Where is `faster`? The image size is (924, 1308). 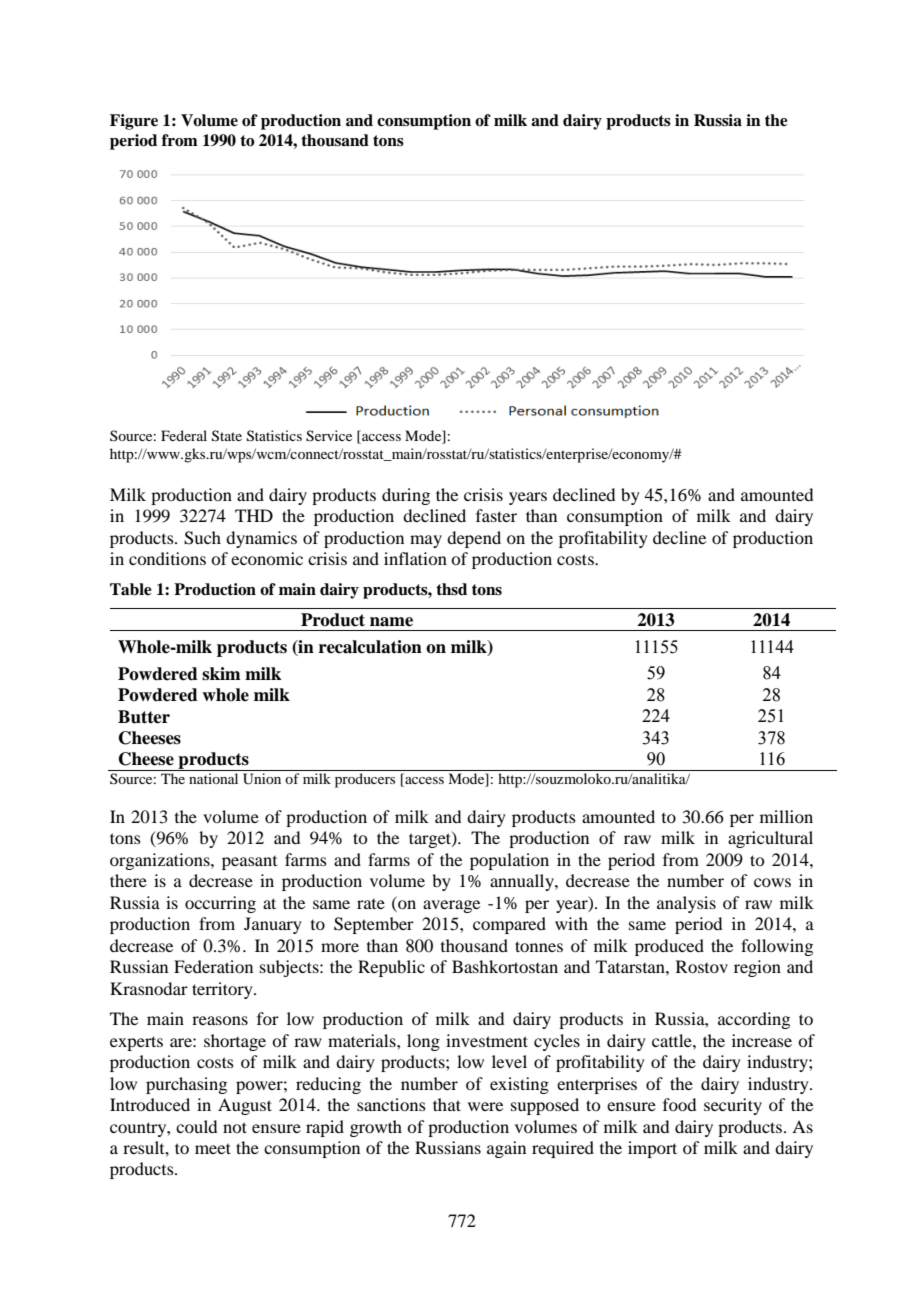 faster is located at coordinates (496, 515).
